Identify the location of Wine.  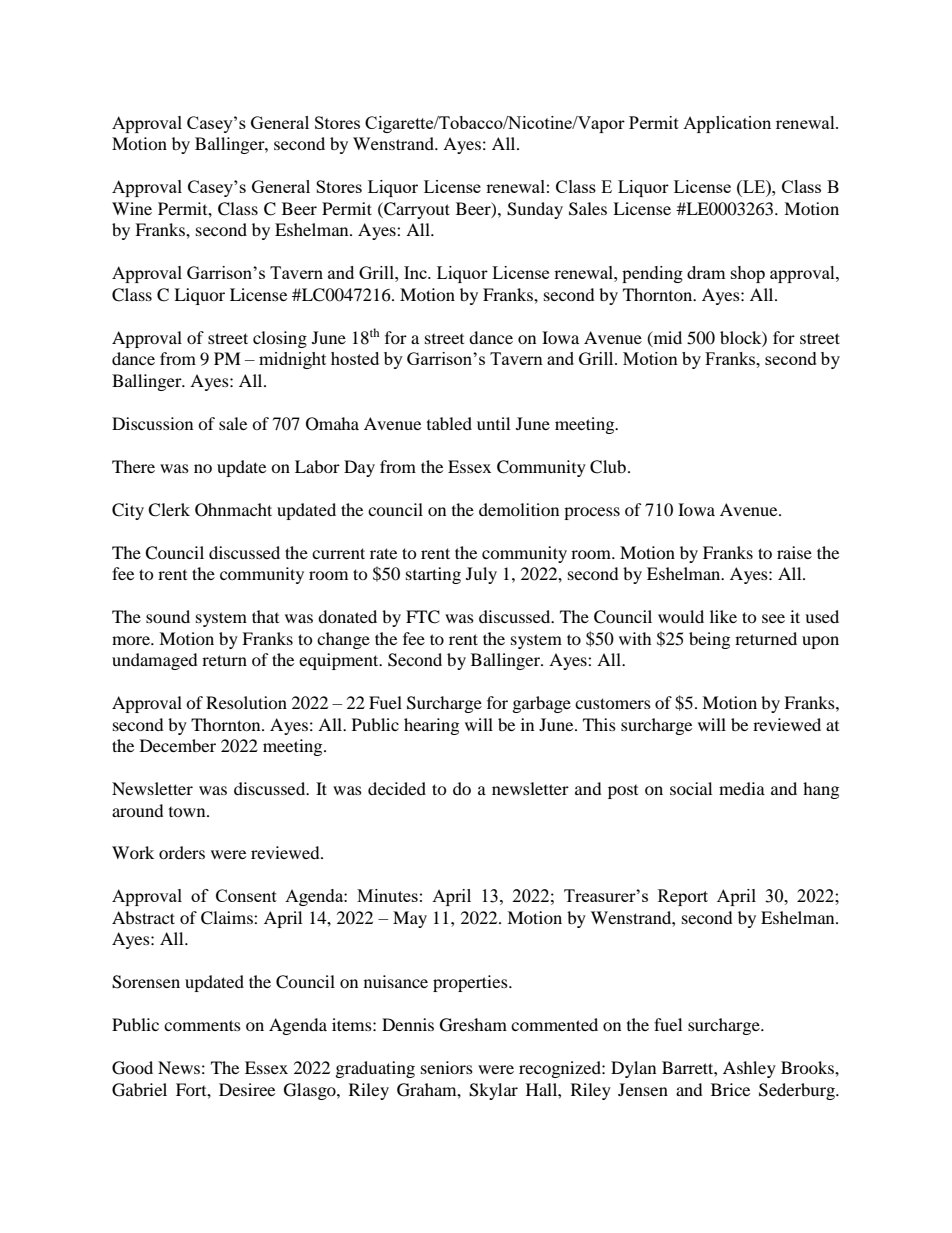
(132, 208).
